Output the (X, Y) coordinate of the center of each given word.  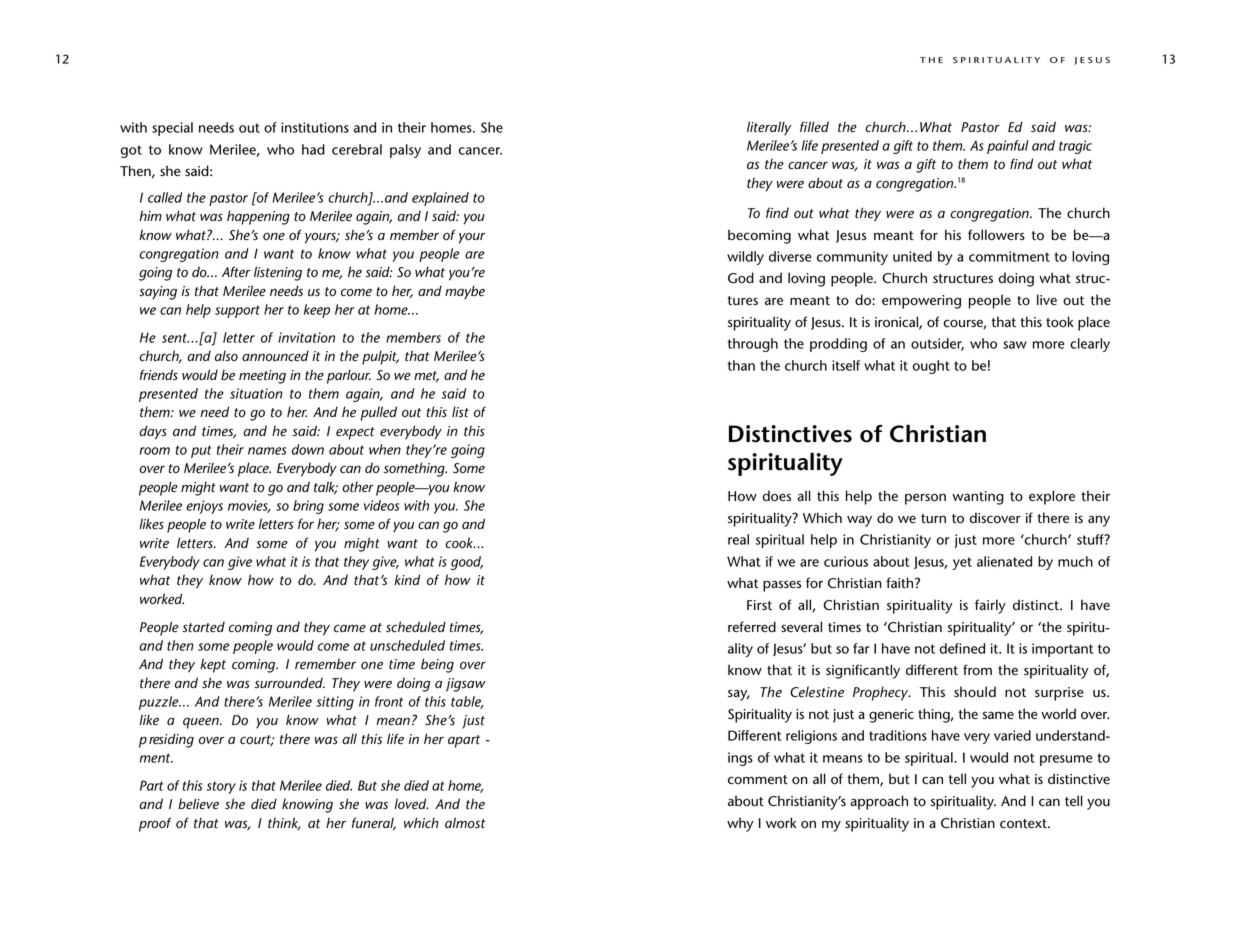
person (925, 499)
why (740, 824)
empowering (921, 302)
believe (198, 804)
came (350, 628)
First (759, 605)
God (741, 278)
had (313, 149)
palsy (405, 151)
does (776, 496)
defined (962, 648)
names (267, 451)
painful (1008, 147)
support (237, 311)
